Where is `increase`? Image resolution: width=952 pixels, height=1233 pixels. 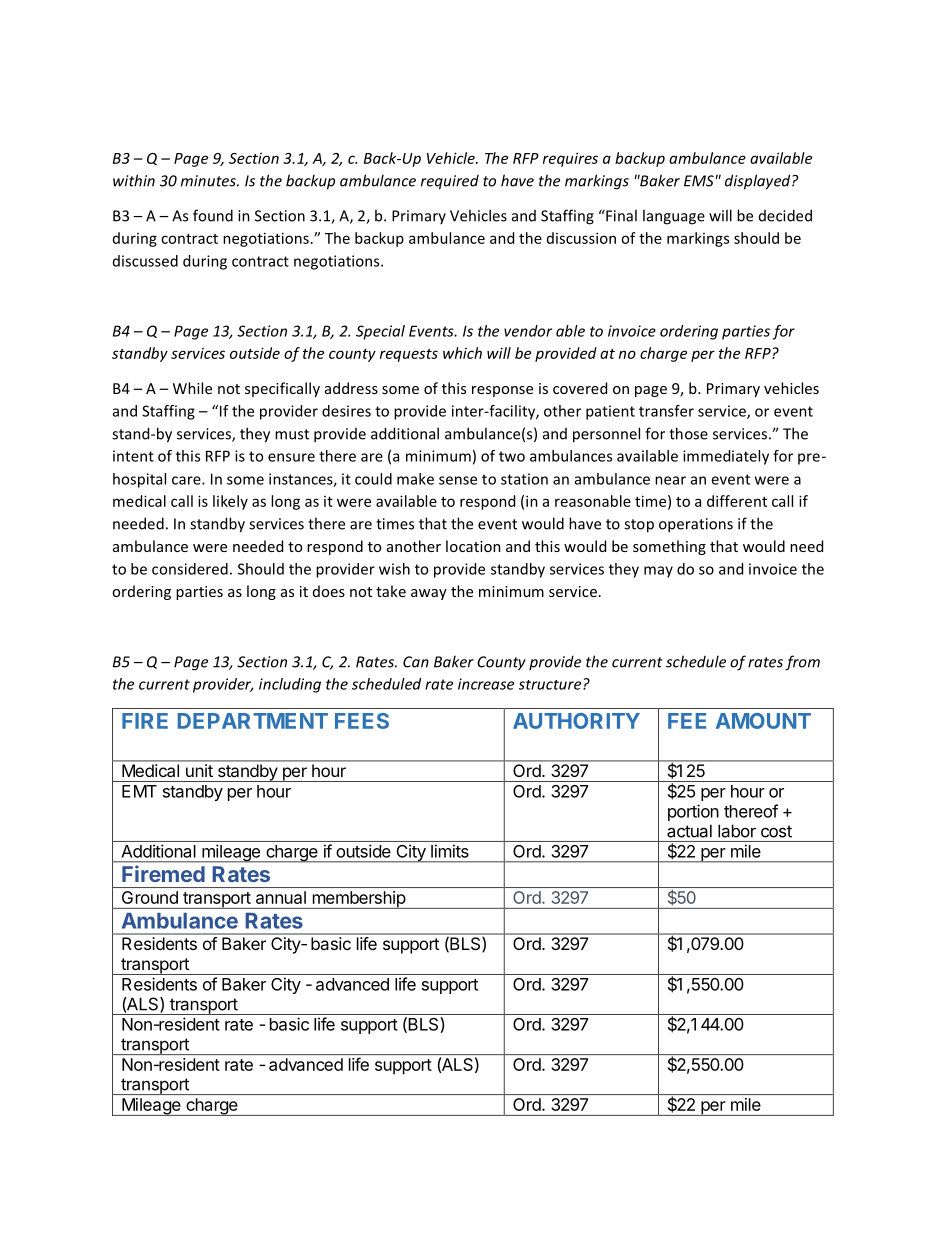
increase is located at coordinates (486, 684).
